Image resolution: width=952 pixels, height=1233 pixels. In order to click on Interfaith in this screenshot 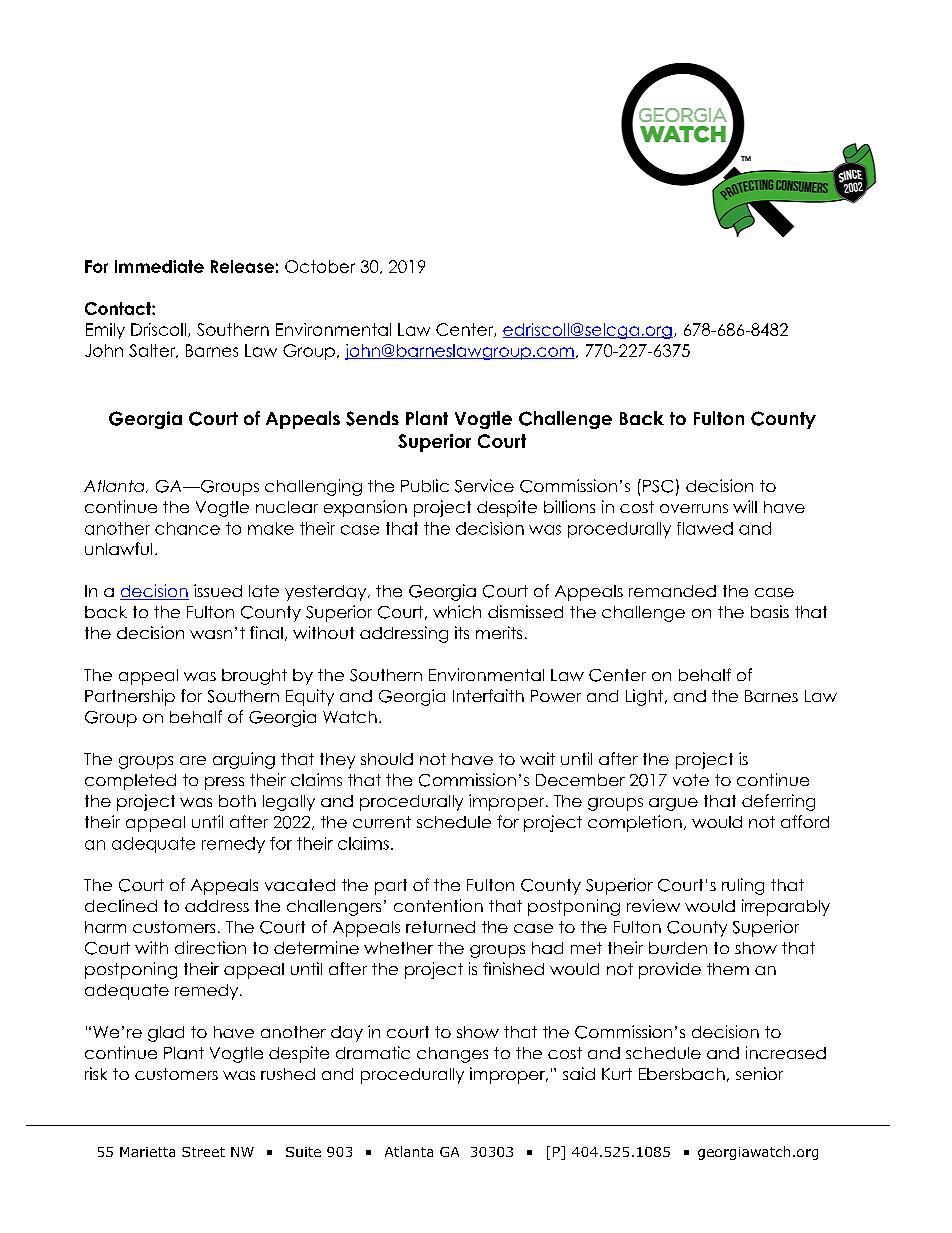, I will do `click(488, 695)`.
